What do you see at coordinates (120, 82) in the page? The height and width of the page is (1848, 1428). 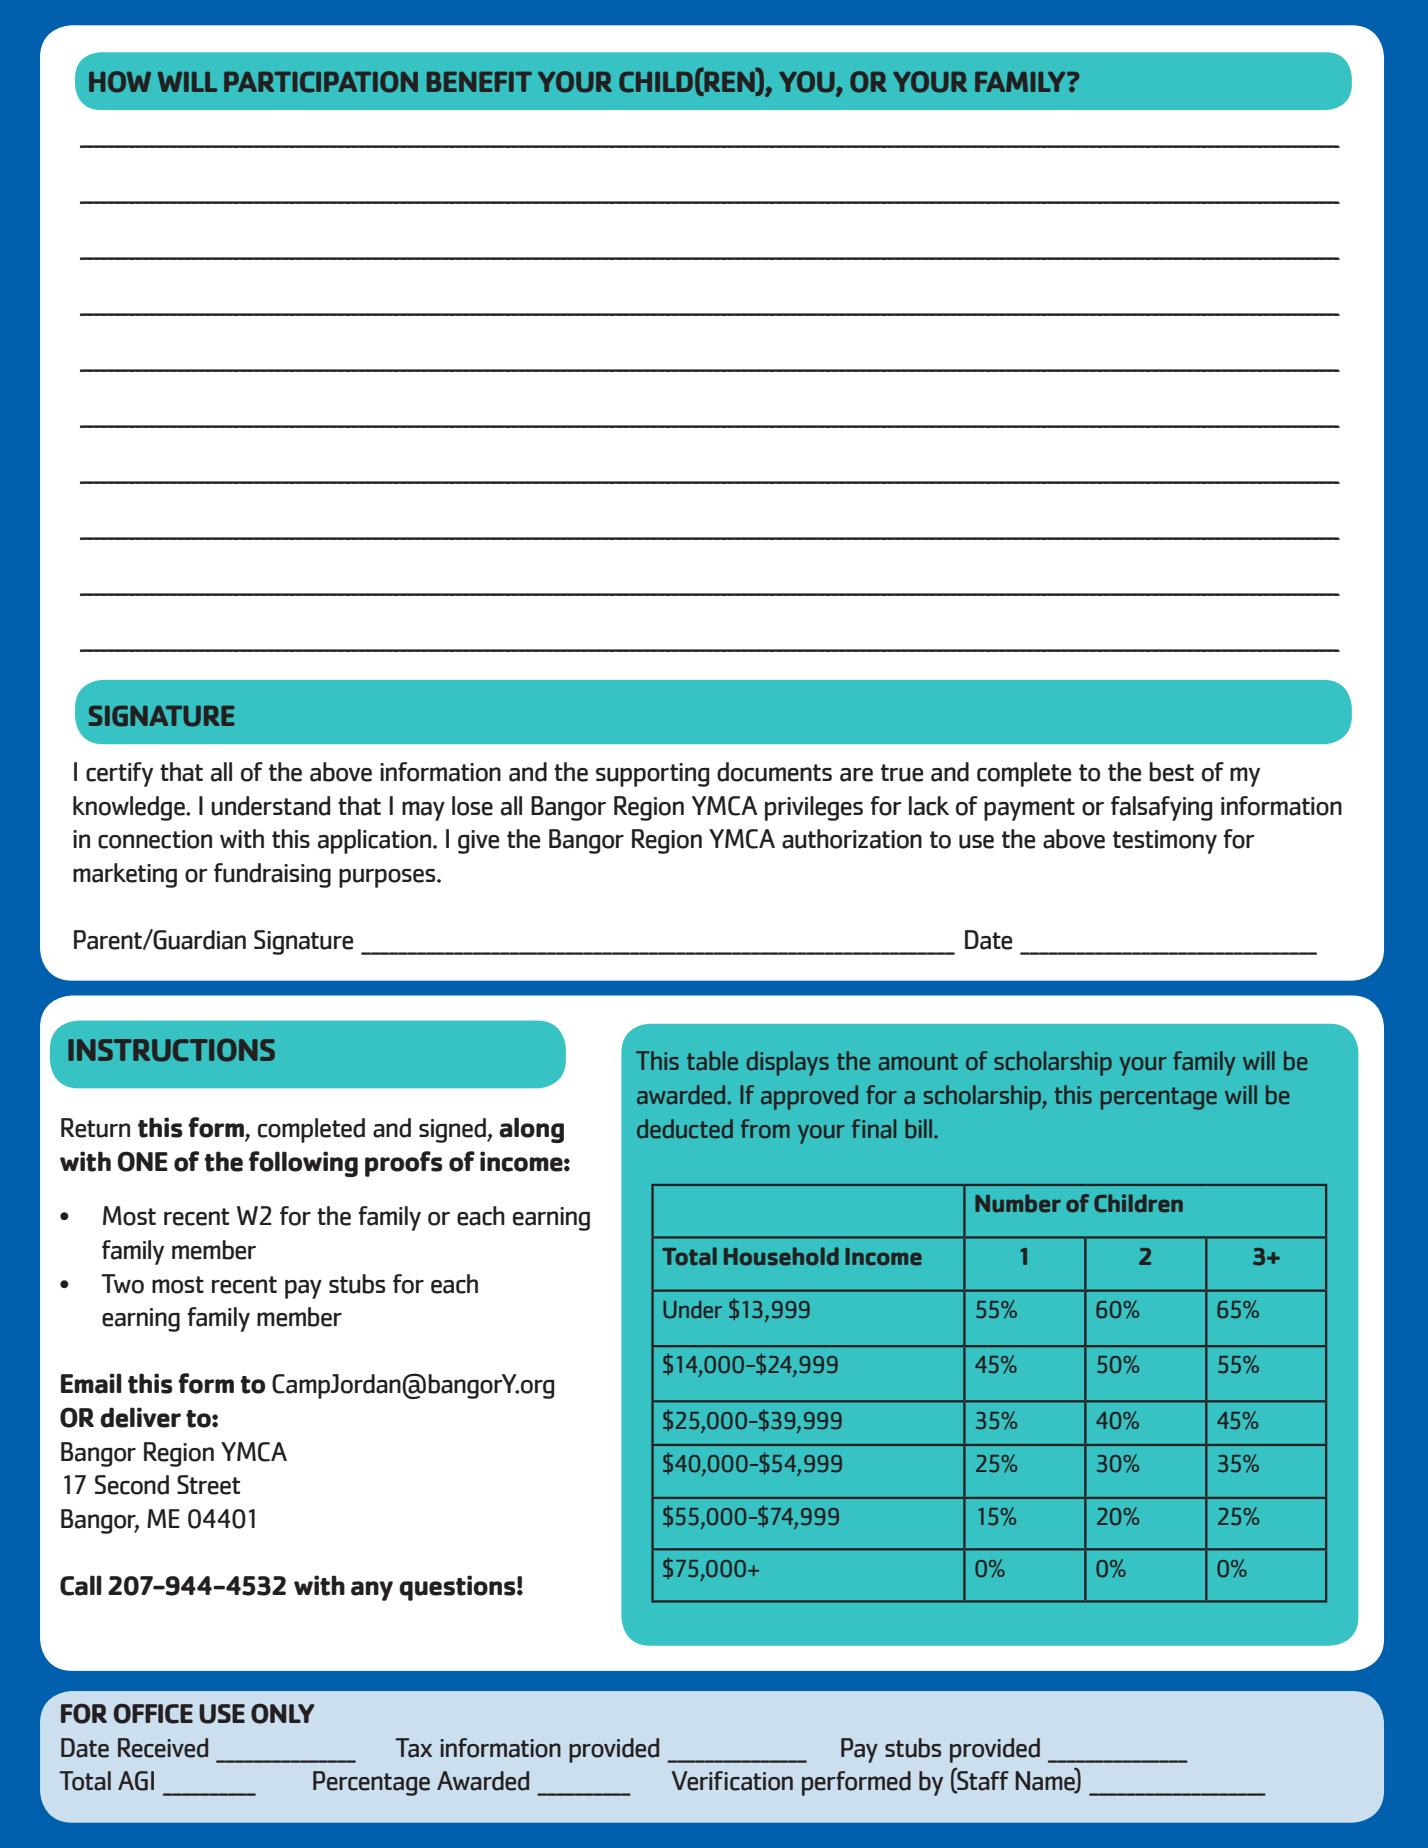 I see `HOW` at bounding box center [120, 82].
